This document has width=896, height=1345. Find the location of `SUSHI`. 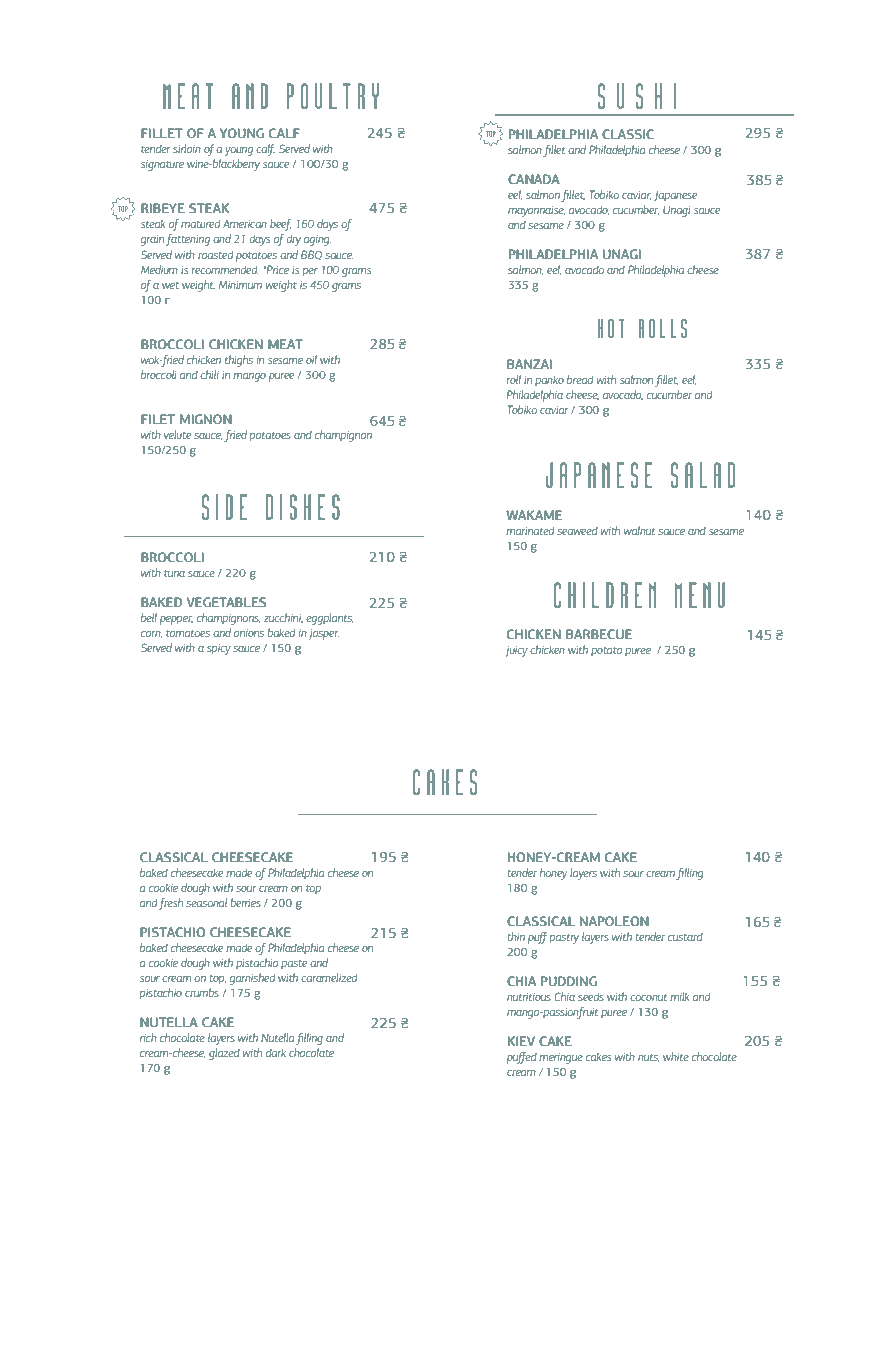

SUSHI is located at coordinates (637, 96).
